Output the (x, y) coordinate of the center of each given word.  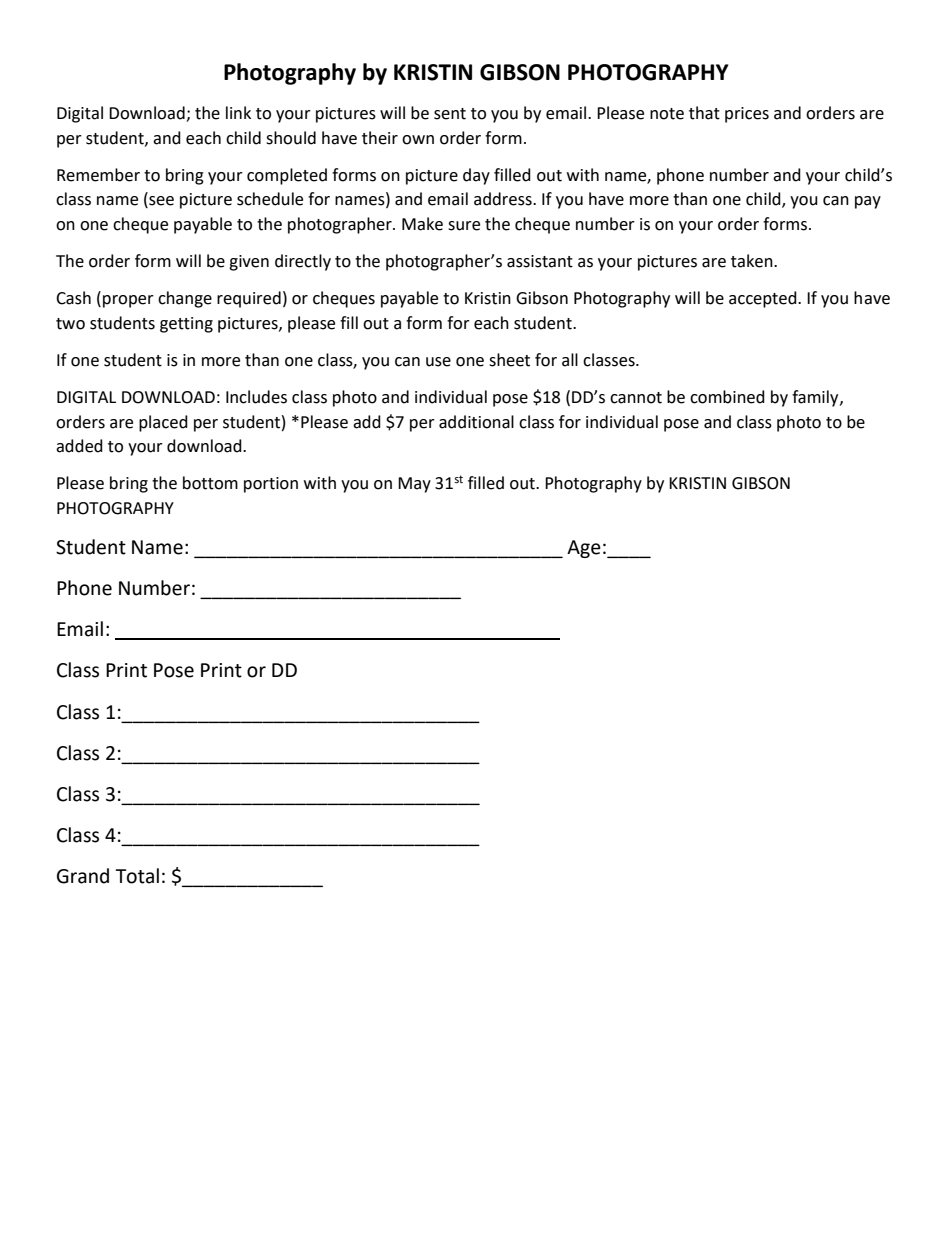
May (414, 485)
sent (450, 114)
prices (747, 115)
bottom (210, 483)
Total (137, 876)
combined (727, 397)
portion (271, 485)
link (238, 112)
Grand (83, 876)
